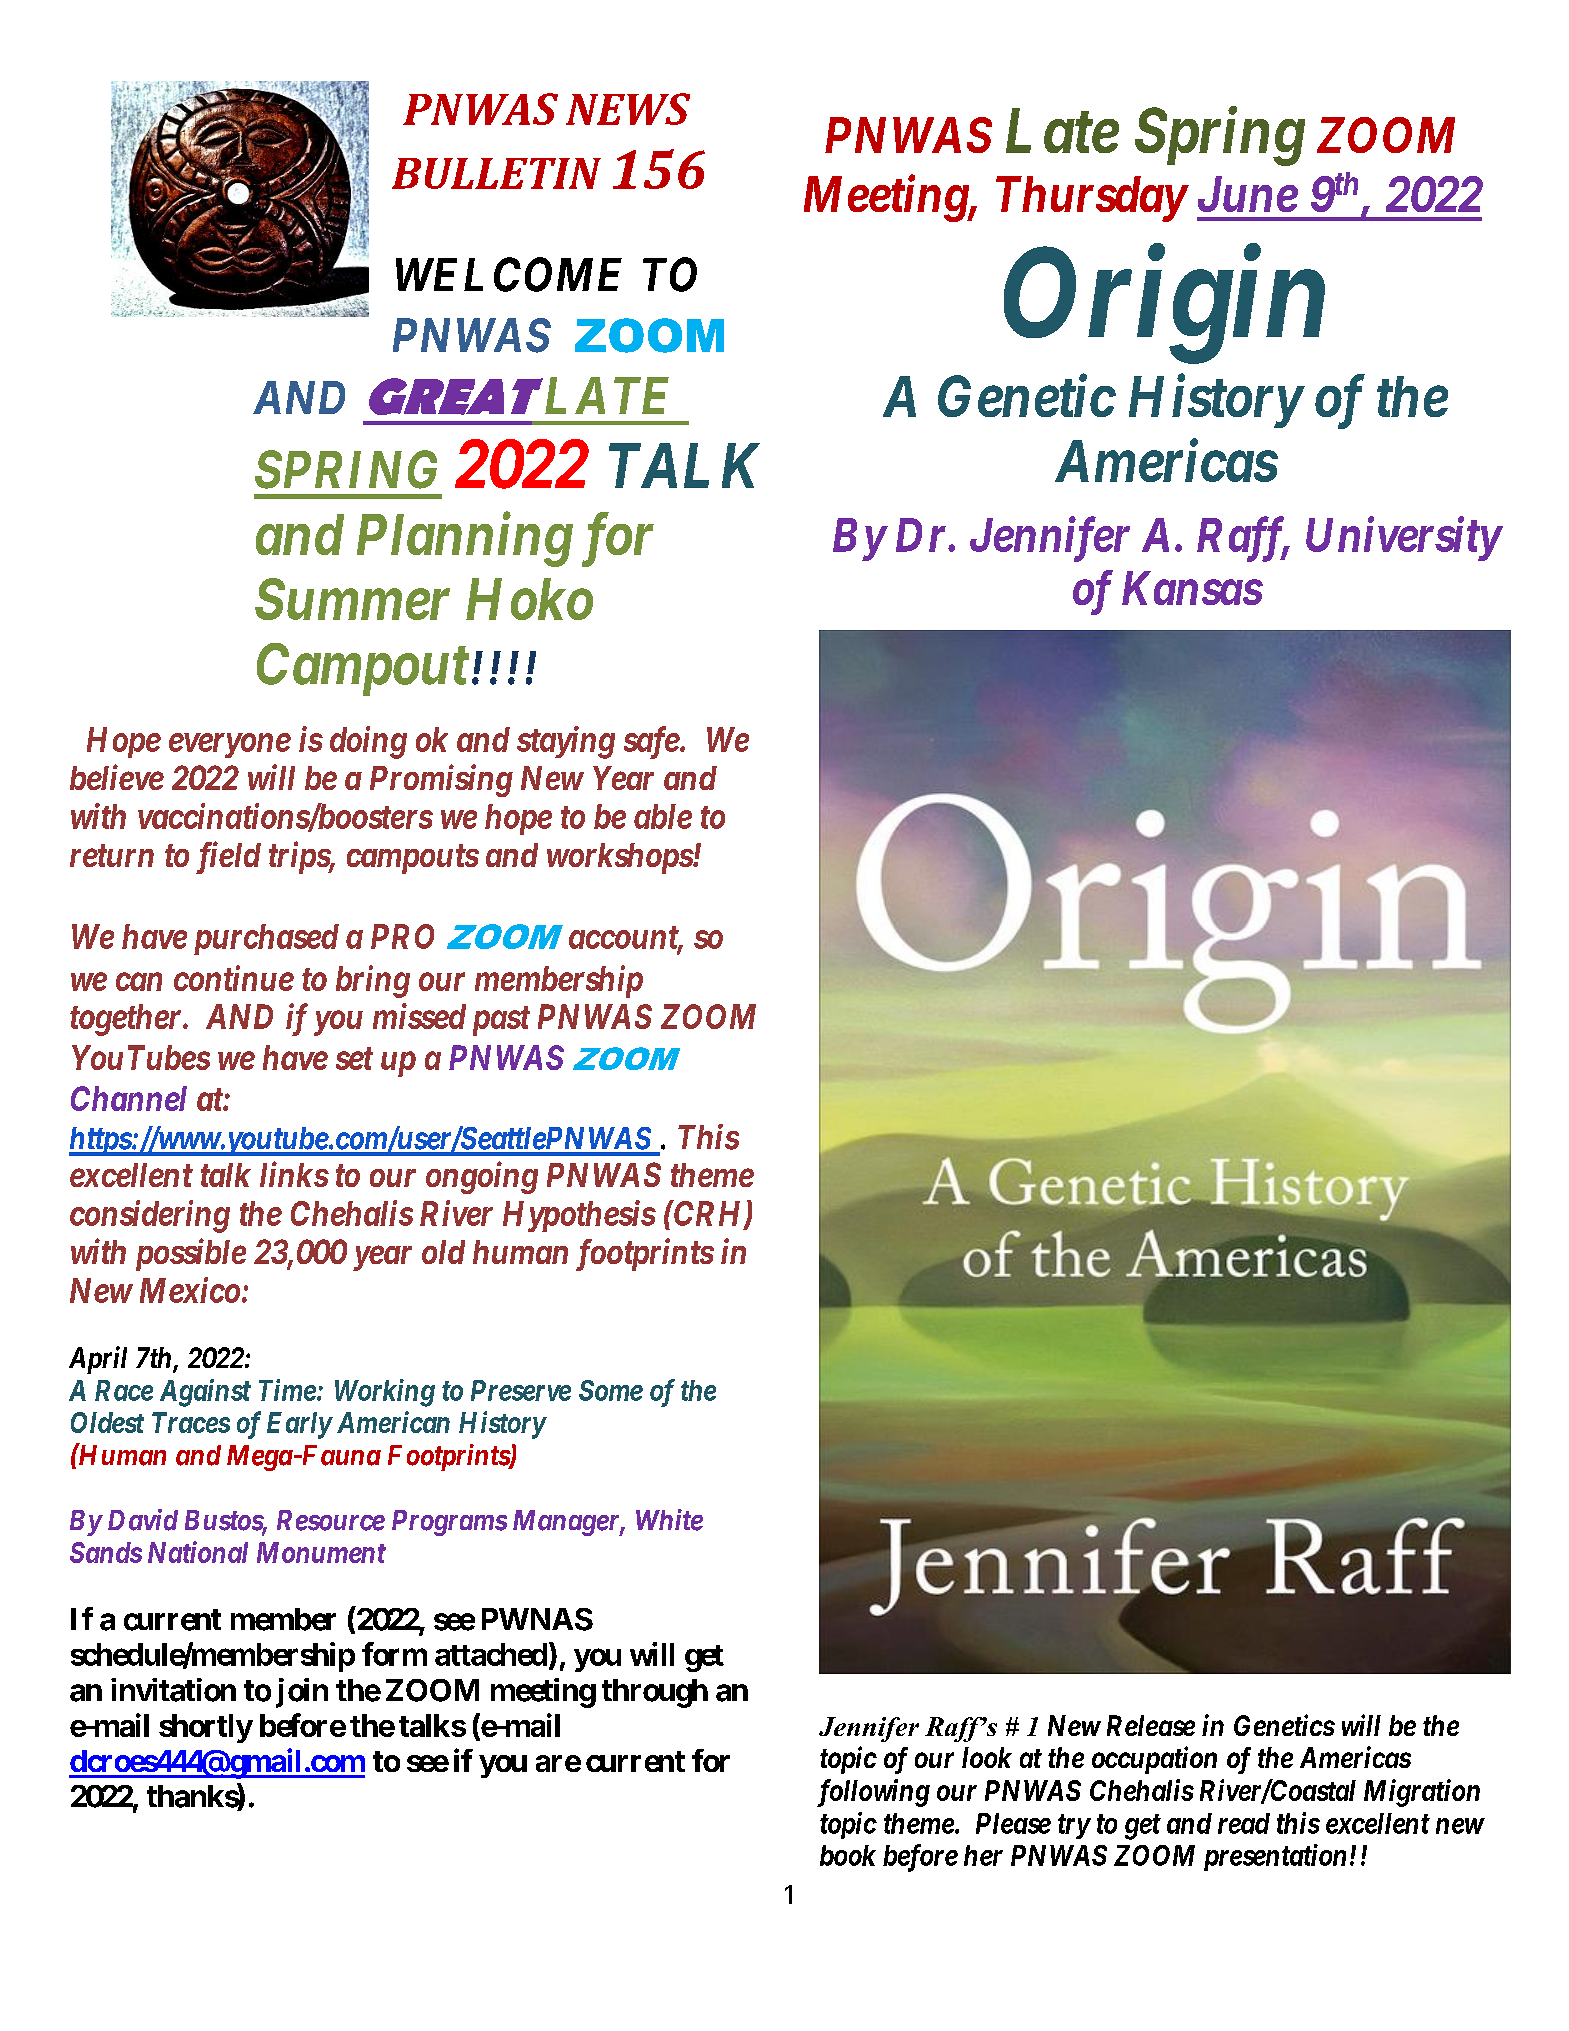 Image resolution: width=1569 pixels, height=2031 pixels. What do you see at coordinates (652, 742) in the screenshot?
I see `safe` at bounding box center [652, 742].
